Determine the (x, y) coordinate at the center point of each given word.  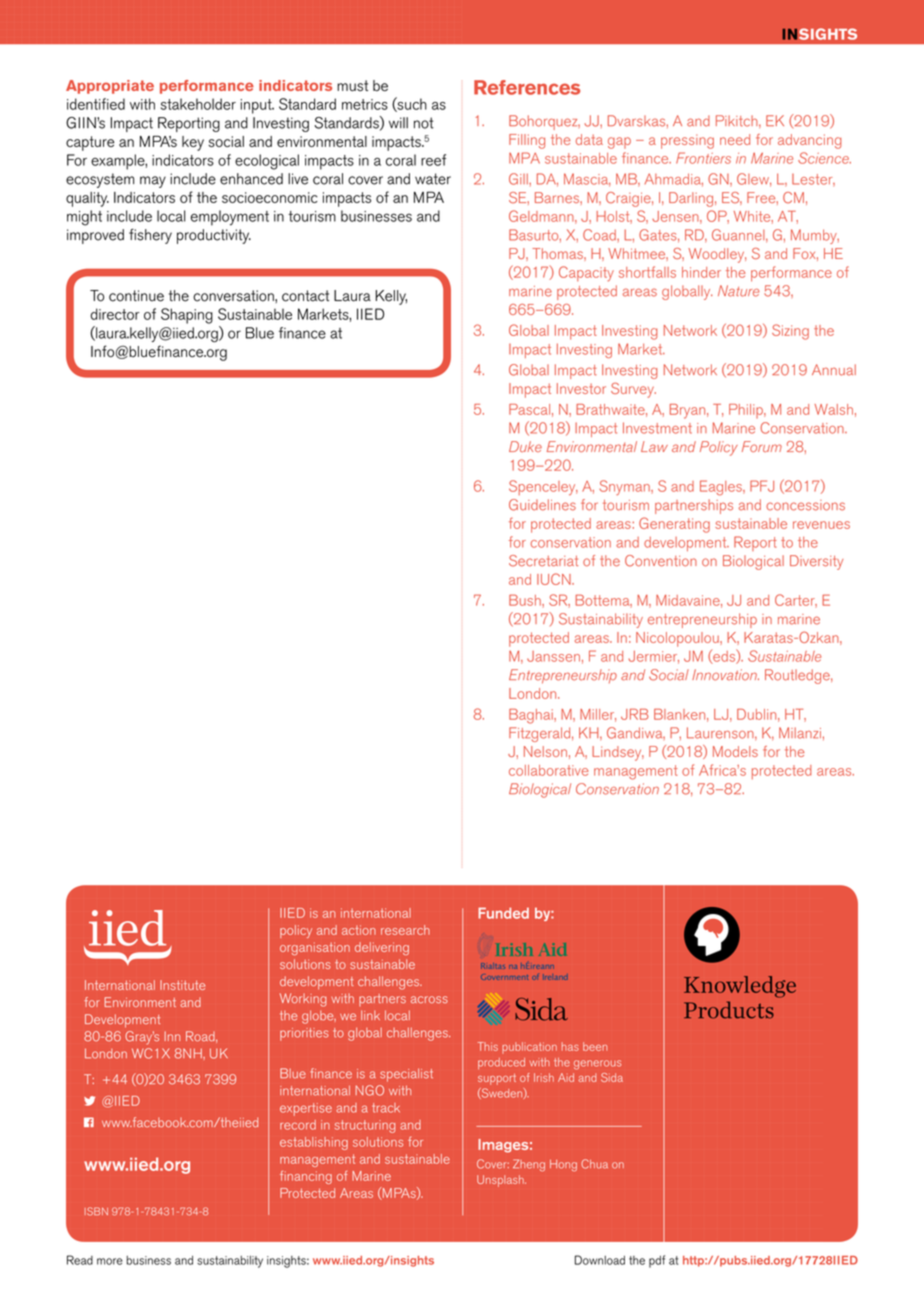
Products (729, 1010)
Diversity (816, 562)
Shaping (187, 316)
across (429, 999)
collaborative (549, 770)
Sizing (790, 332)
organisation (315, 948)
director (115, 314)
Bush (526, 600)
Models (735, 751)
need (735, 139)
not (424, 123)
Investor (581, 388)
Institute (182, 985)
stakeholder (198, 104)
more (110, 1261)
